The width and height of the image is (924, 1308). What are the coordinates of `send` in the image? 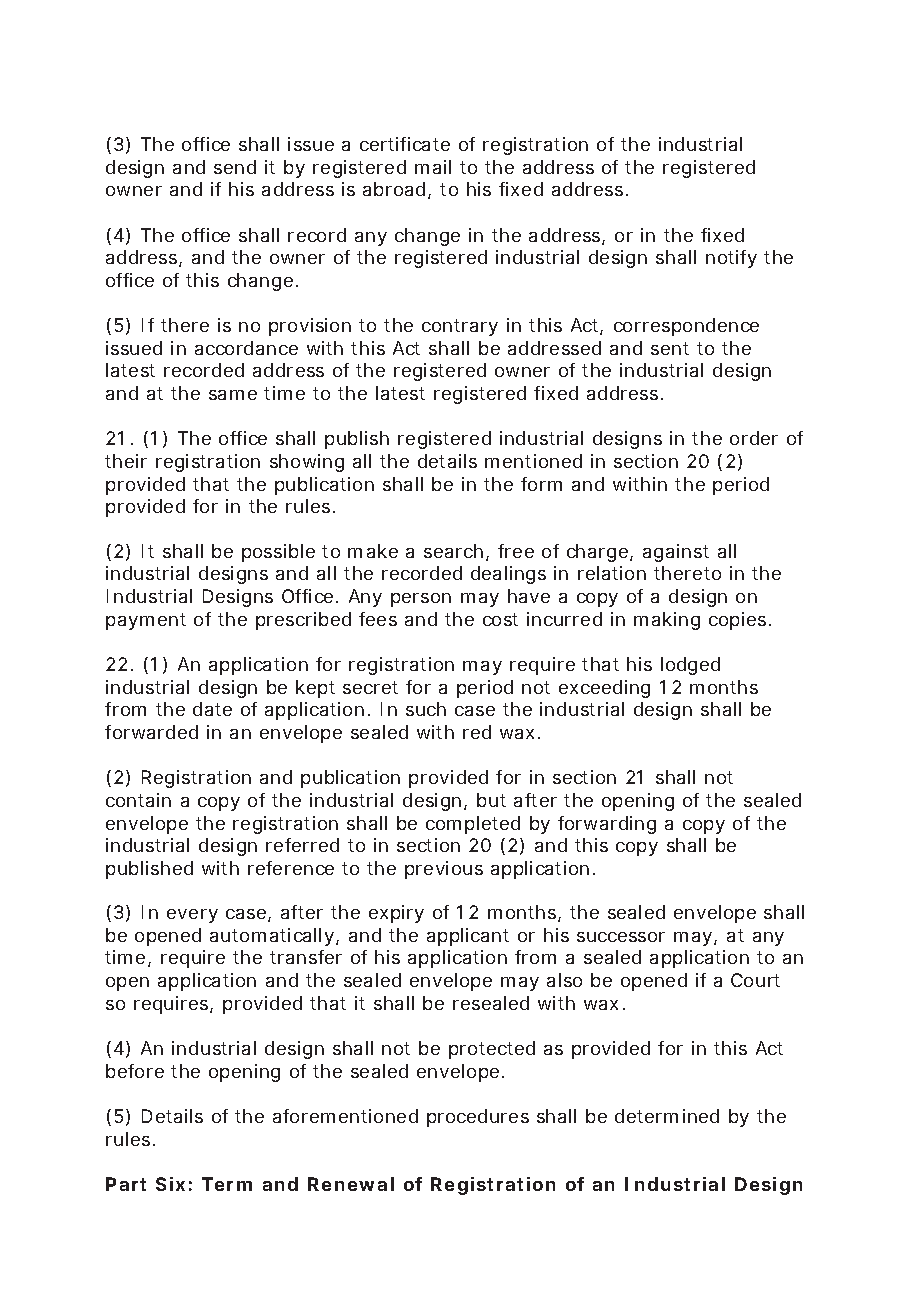 It's located at (235, 167).
